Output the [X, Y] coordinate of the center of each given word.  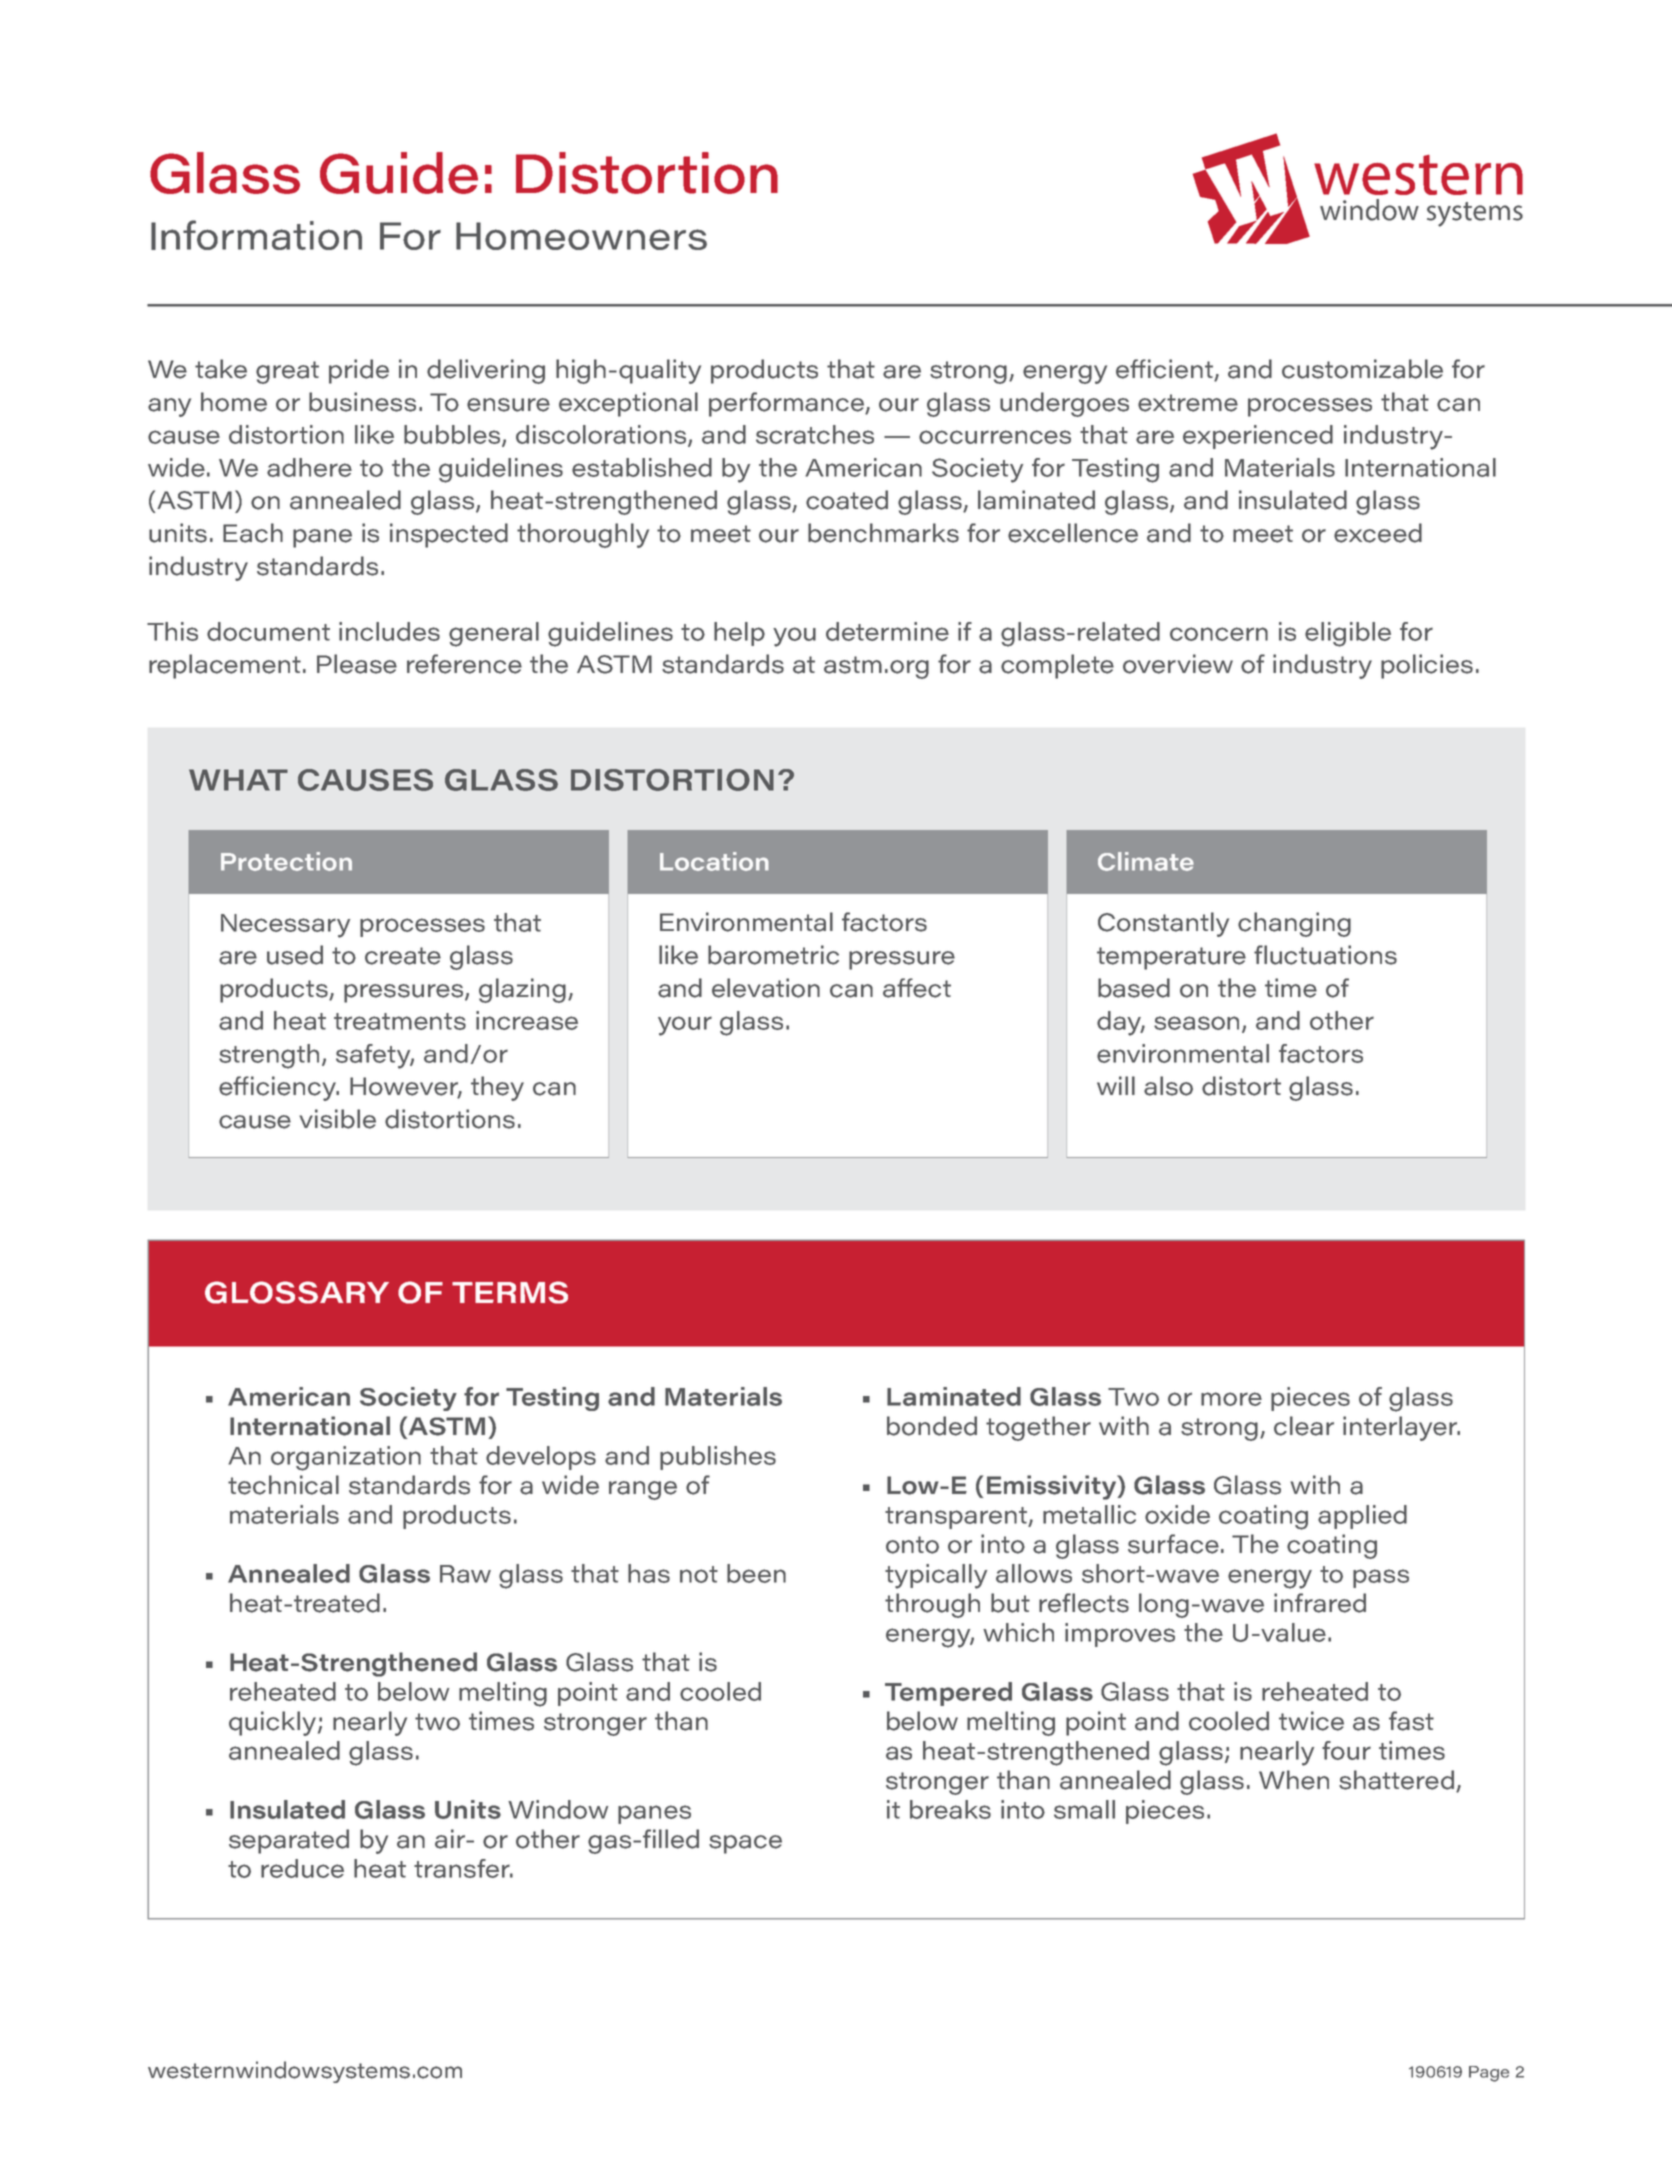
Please [357, 664]
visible [337, 1119]
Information [256, 235]
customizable [1362, 369]
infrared [1320, 1603]
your [685, 1026]
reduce [302, 1868]
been [756, 1573]
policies [1427, 666]
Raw [465, 1574]
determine [887, 631]
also [1168, 1086]
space [745, 1844]
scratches [815, 434]
